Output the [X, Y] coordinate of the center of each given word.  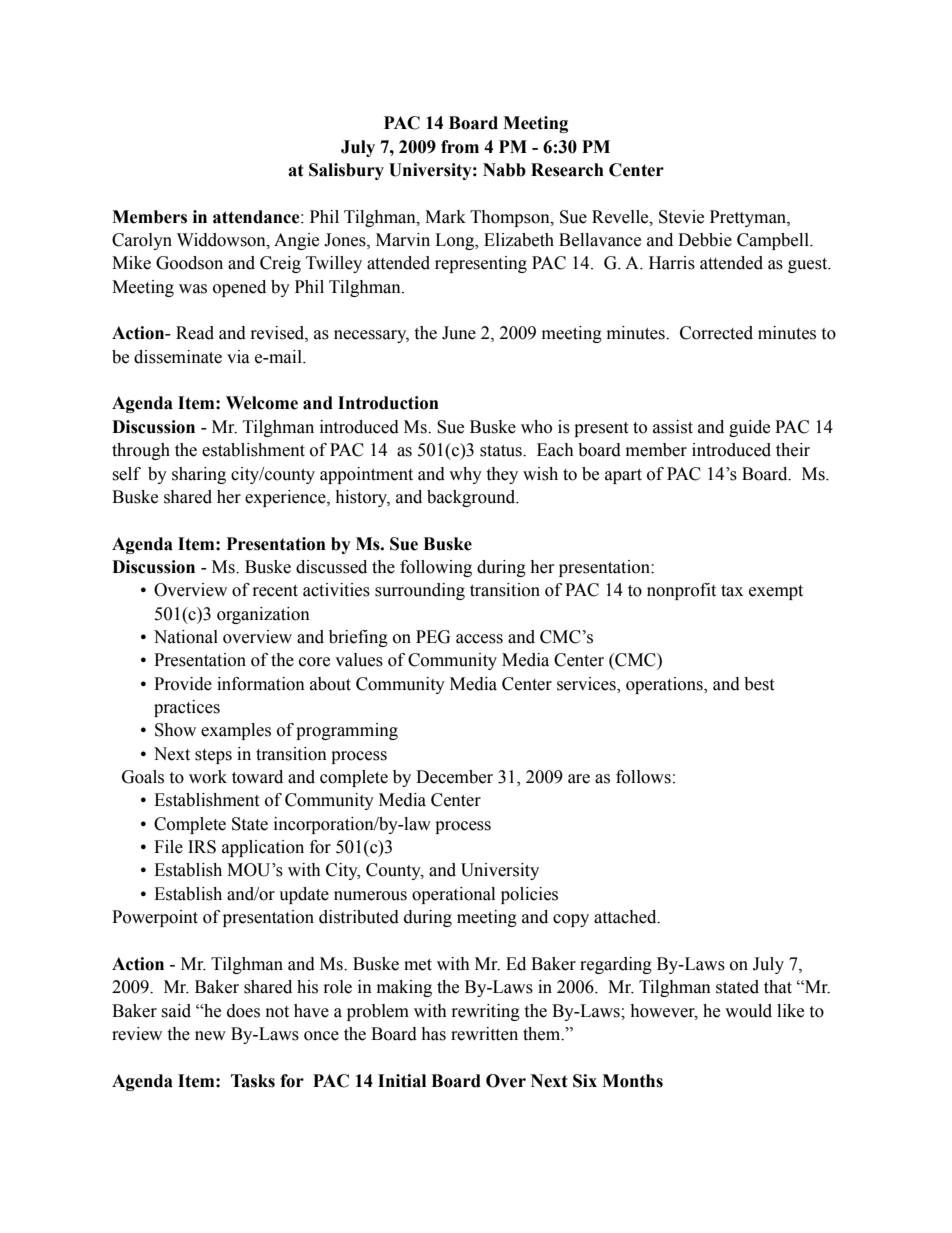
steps [213, 756]
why [465, 475]
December [454, 777]
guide [749, 428]
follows [643, 777]
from [460, 147]
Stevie [681, 217]
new [210, 1036]
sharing [199, 475]
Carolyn [142, 241]
